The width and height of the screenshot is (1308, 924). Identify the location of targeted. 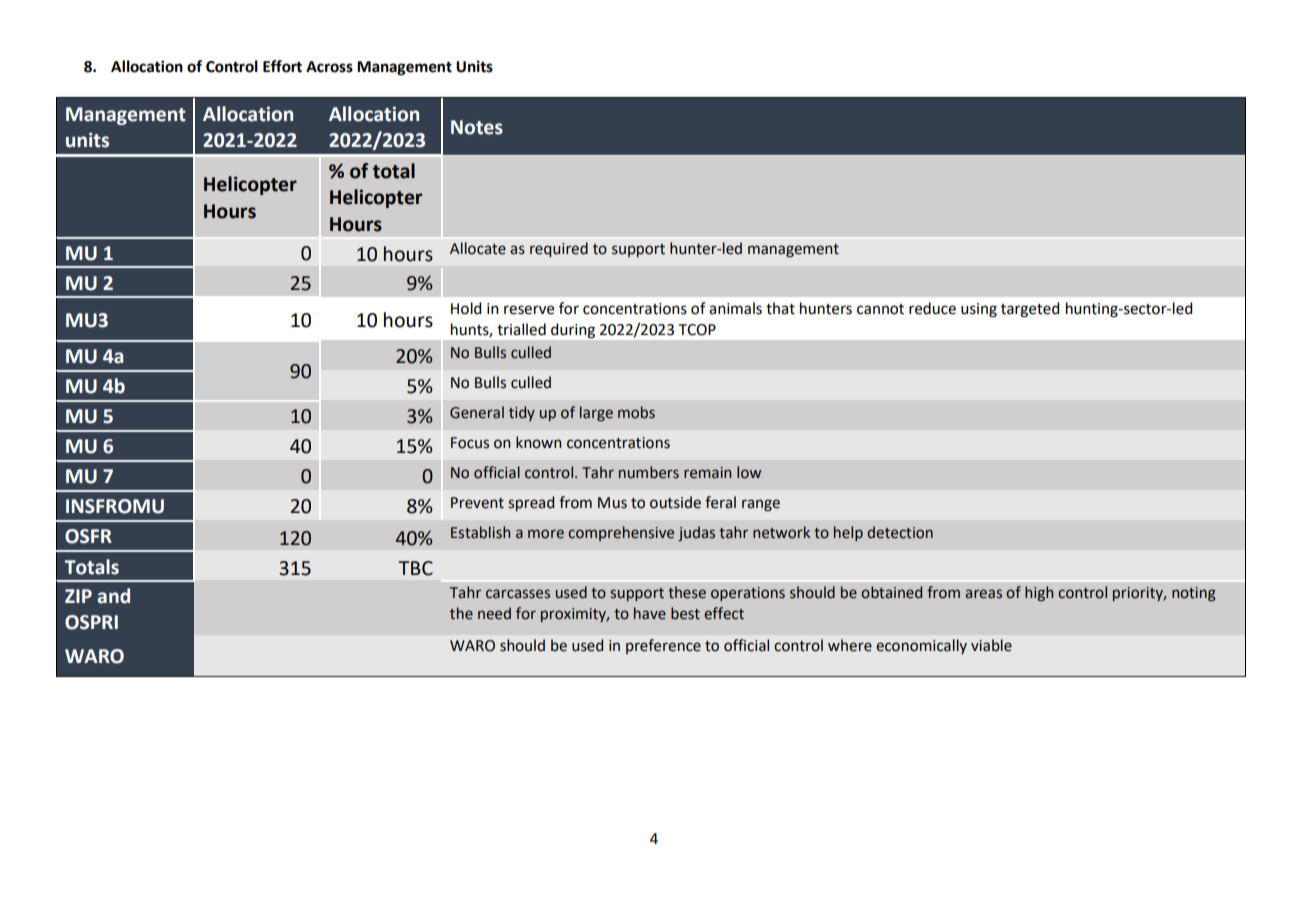
(1030, 310).
